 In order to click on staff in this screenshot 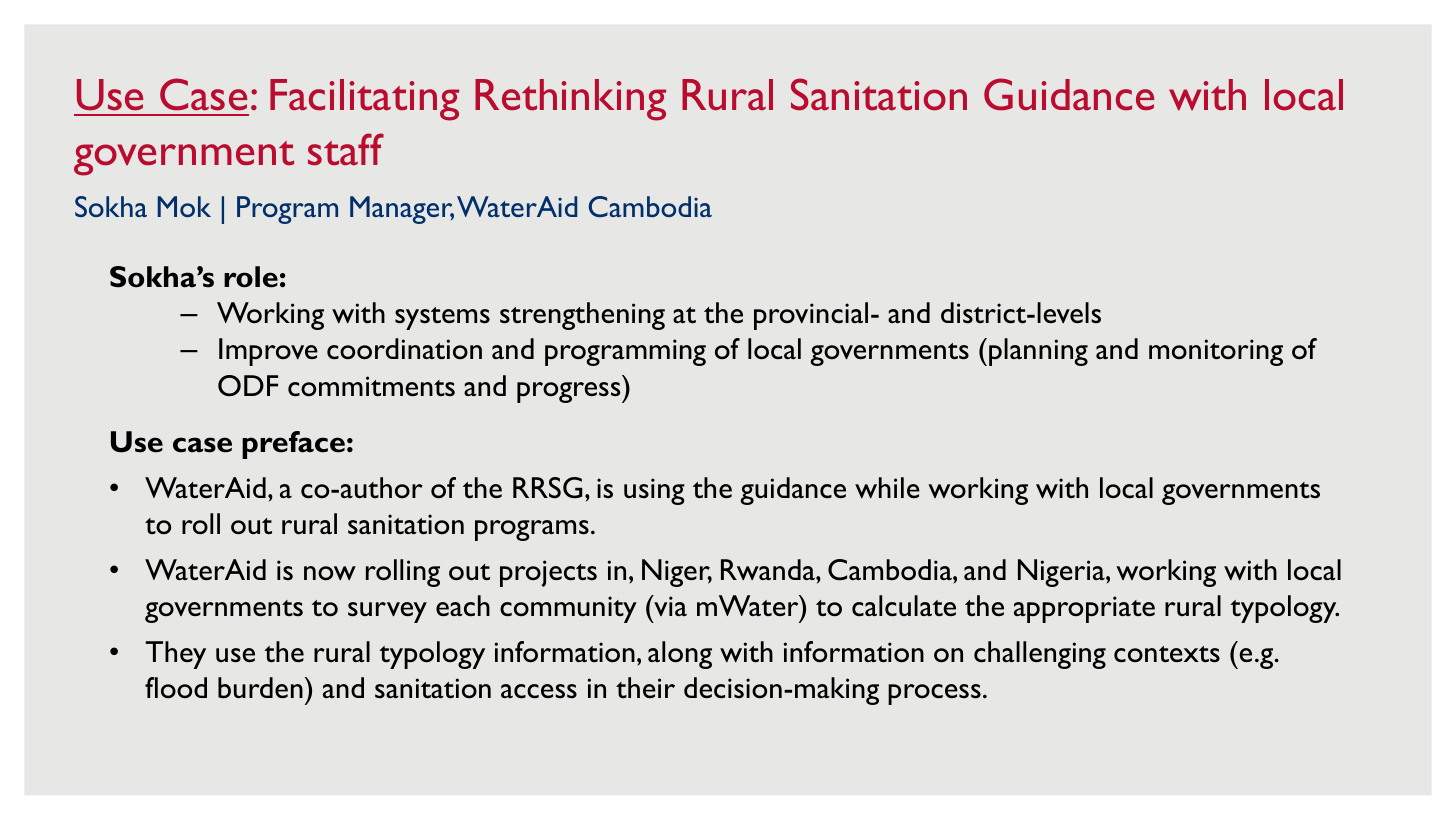, I will do `click(346, 149)`.
